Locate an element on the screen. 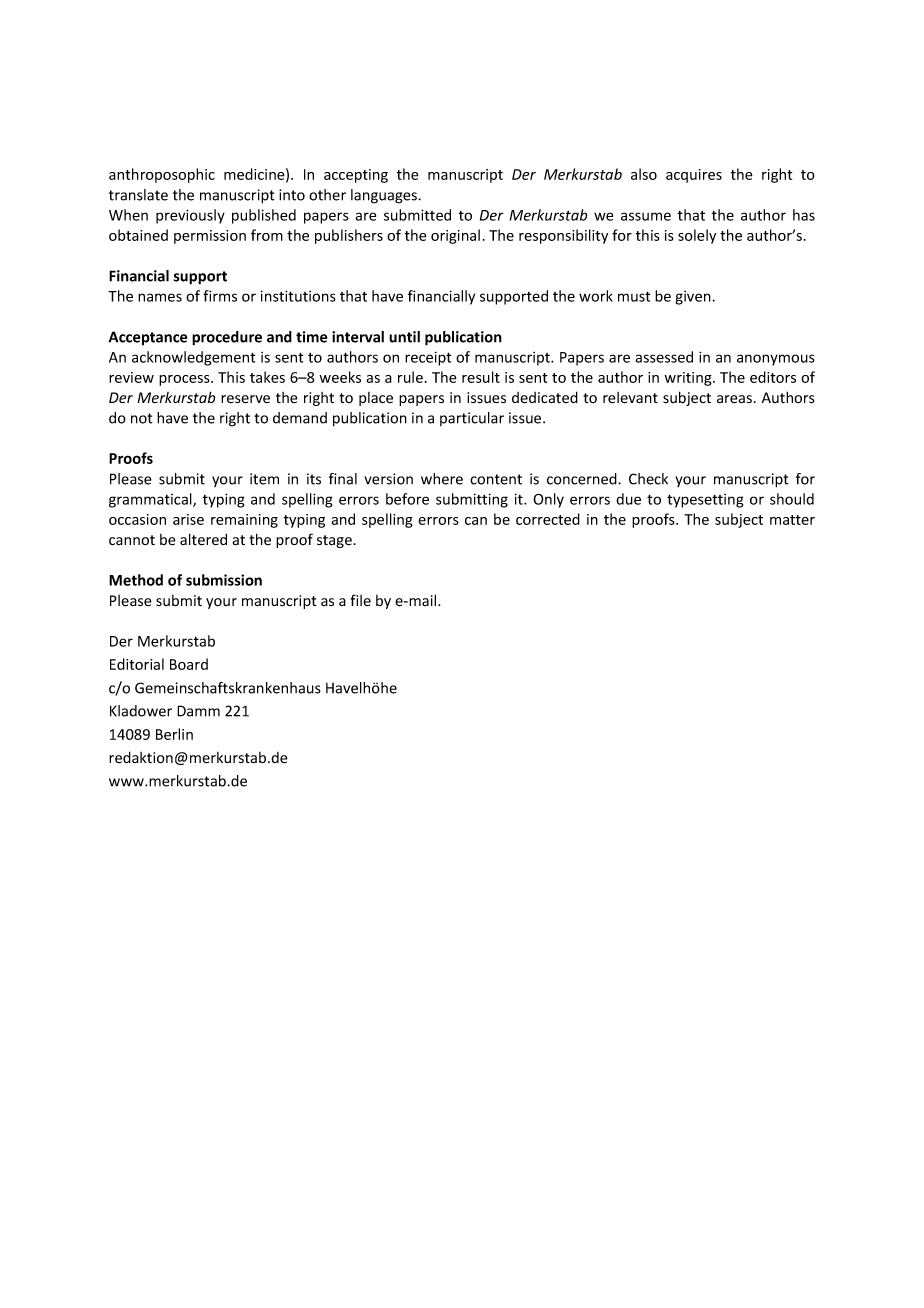 The width and height of the screenshot is (924, 1308). Damm is located at coordinates (198, 711).
